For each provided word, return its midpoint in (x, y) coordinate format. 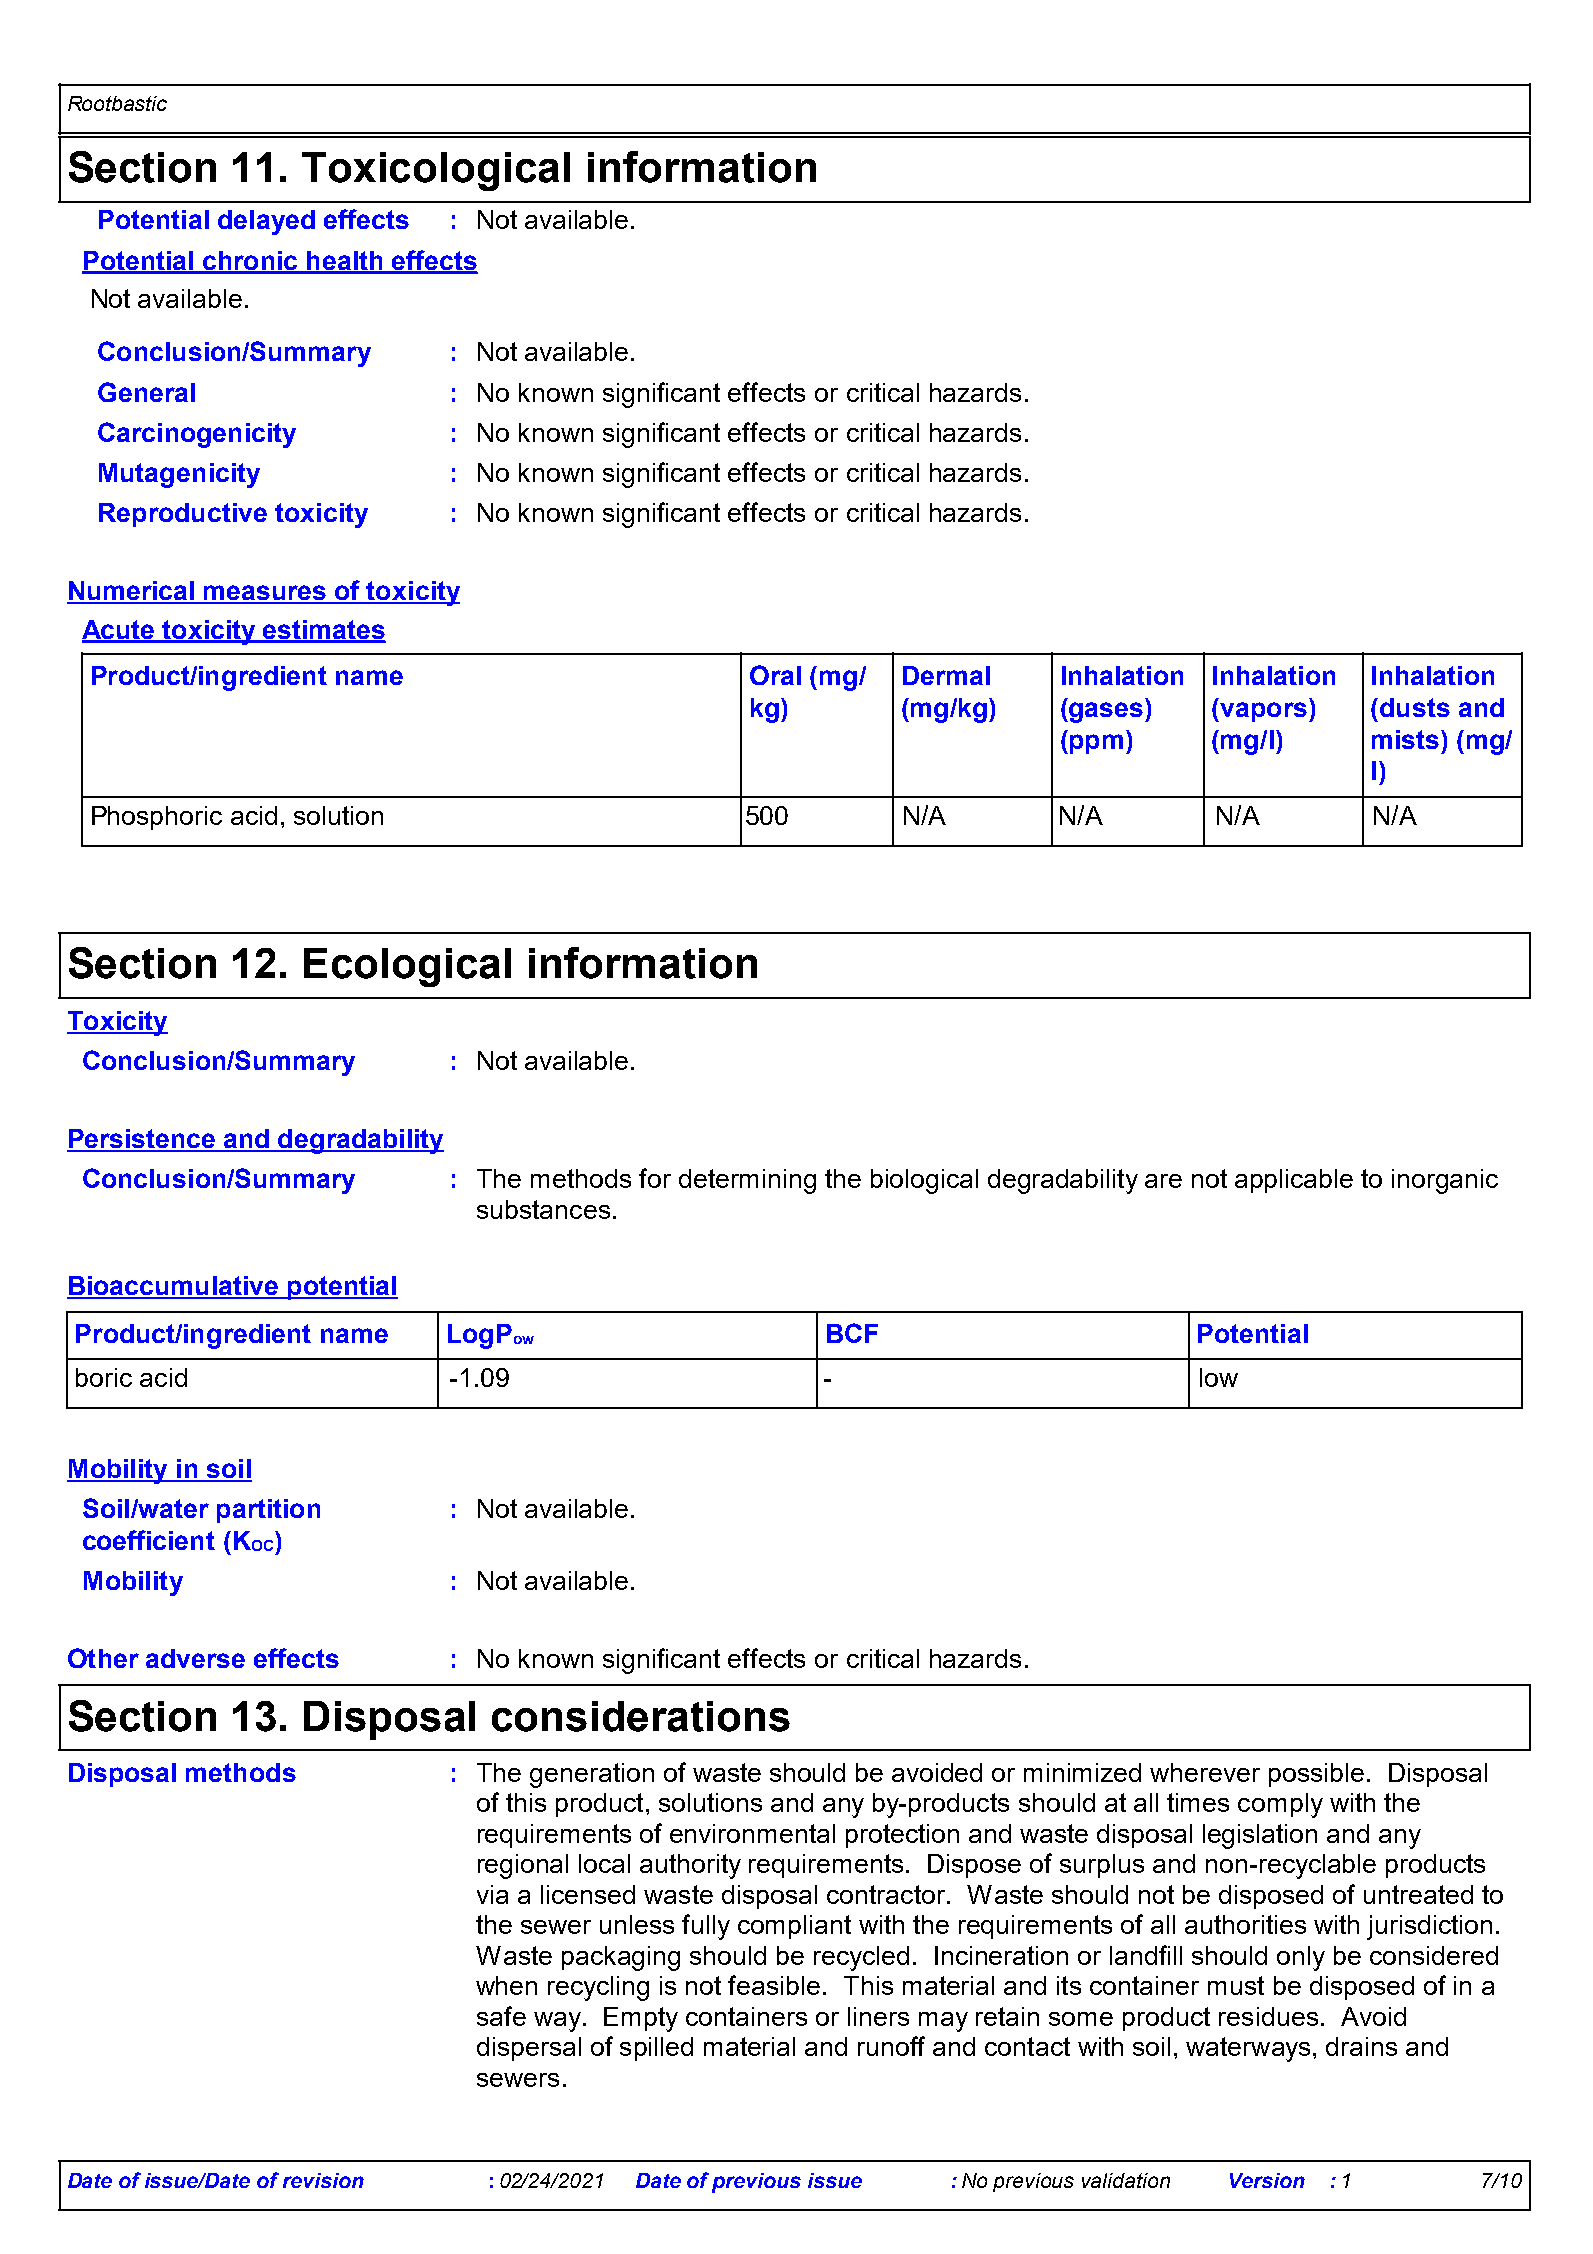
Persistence (142, 1140)
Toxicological (436, 171)
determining (747, 1181)
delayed (266, 222)
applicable (1294, 1181)
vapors (1262, 712)
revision (323, 2180)
